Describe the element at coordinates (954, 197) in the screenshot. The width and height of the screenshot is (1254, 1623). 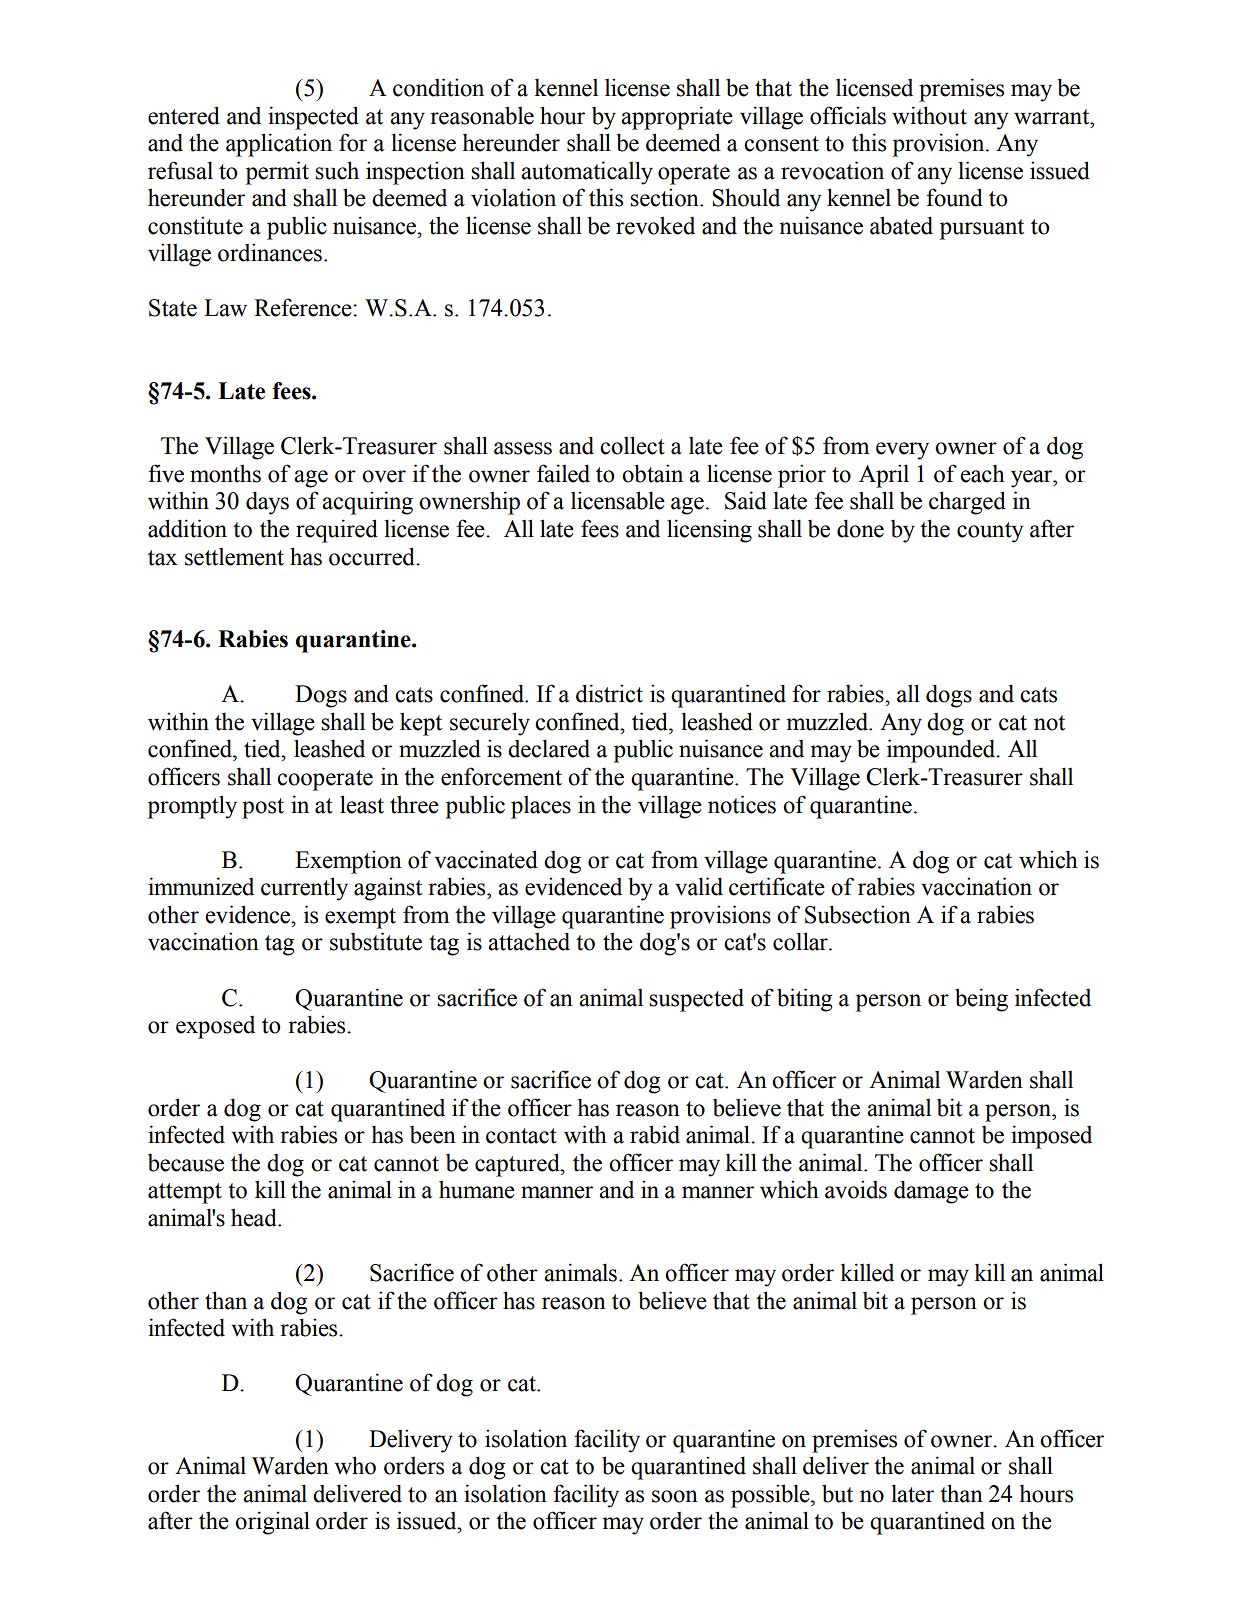
I see `found` at that location.
